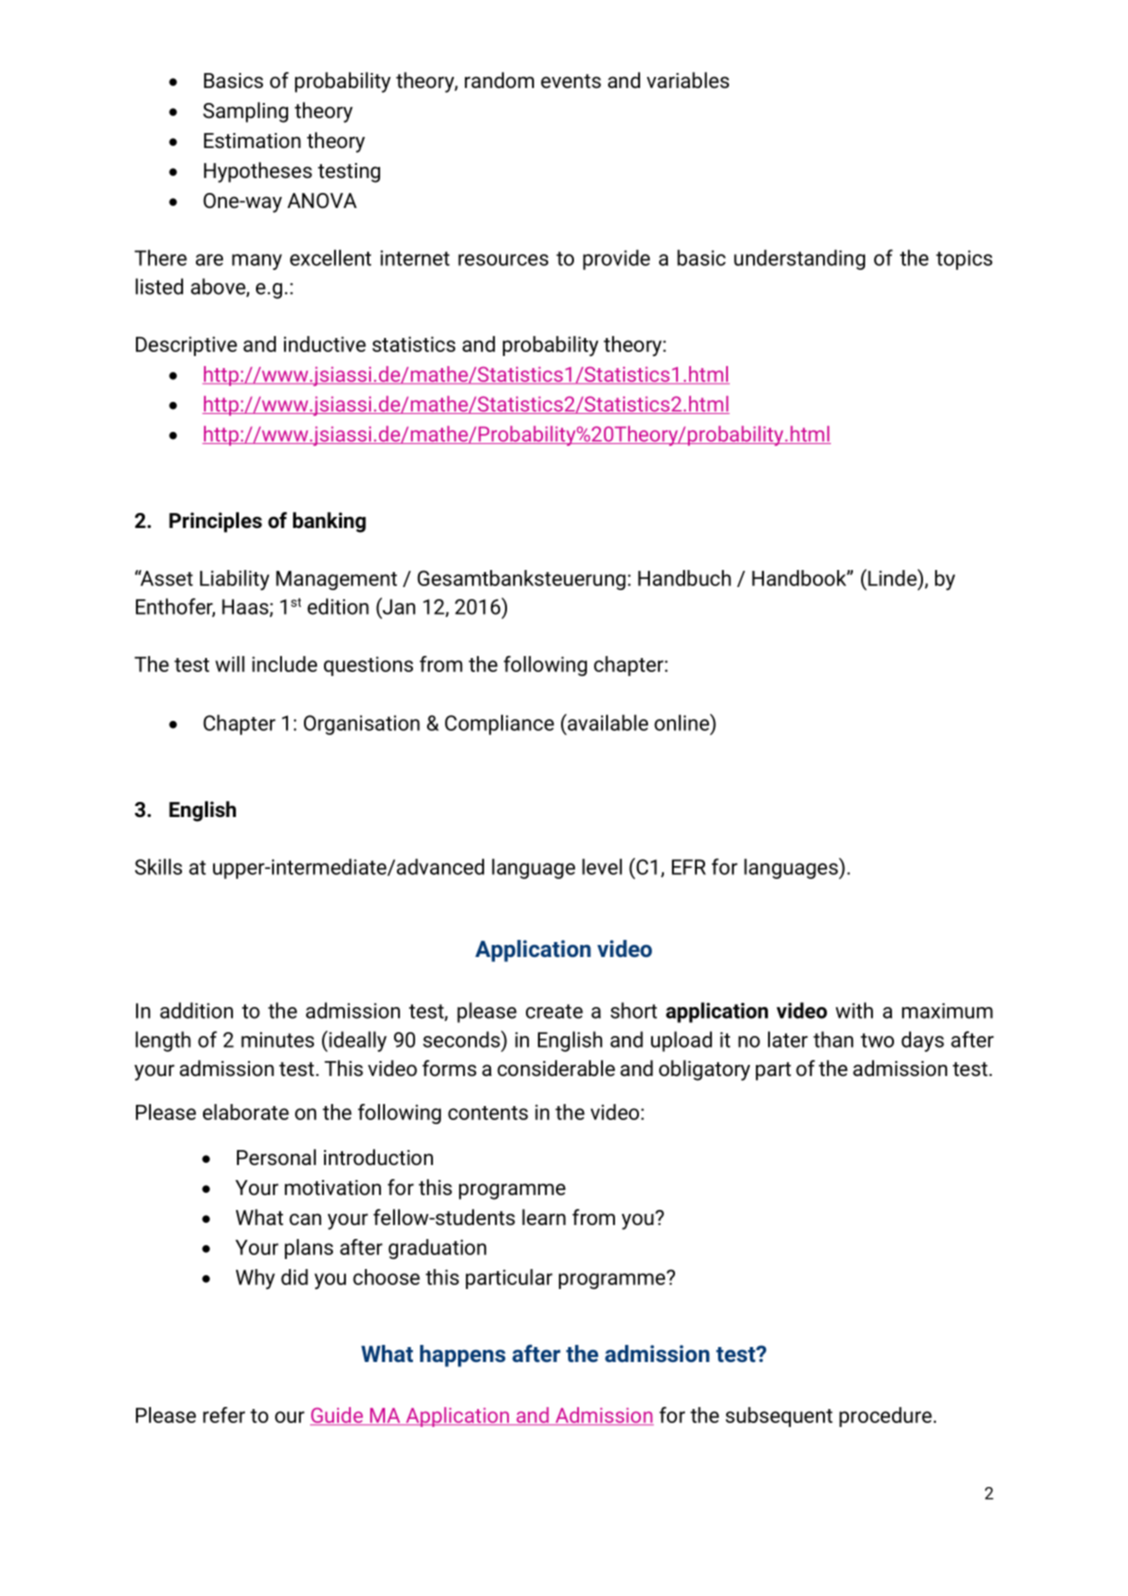  Describe the element at coordinates (616, 260) in the screenshot. I see `provide` at that location.
